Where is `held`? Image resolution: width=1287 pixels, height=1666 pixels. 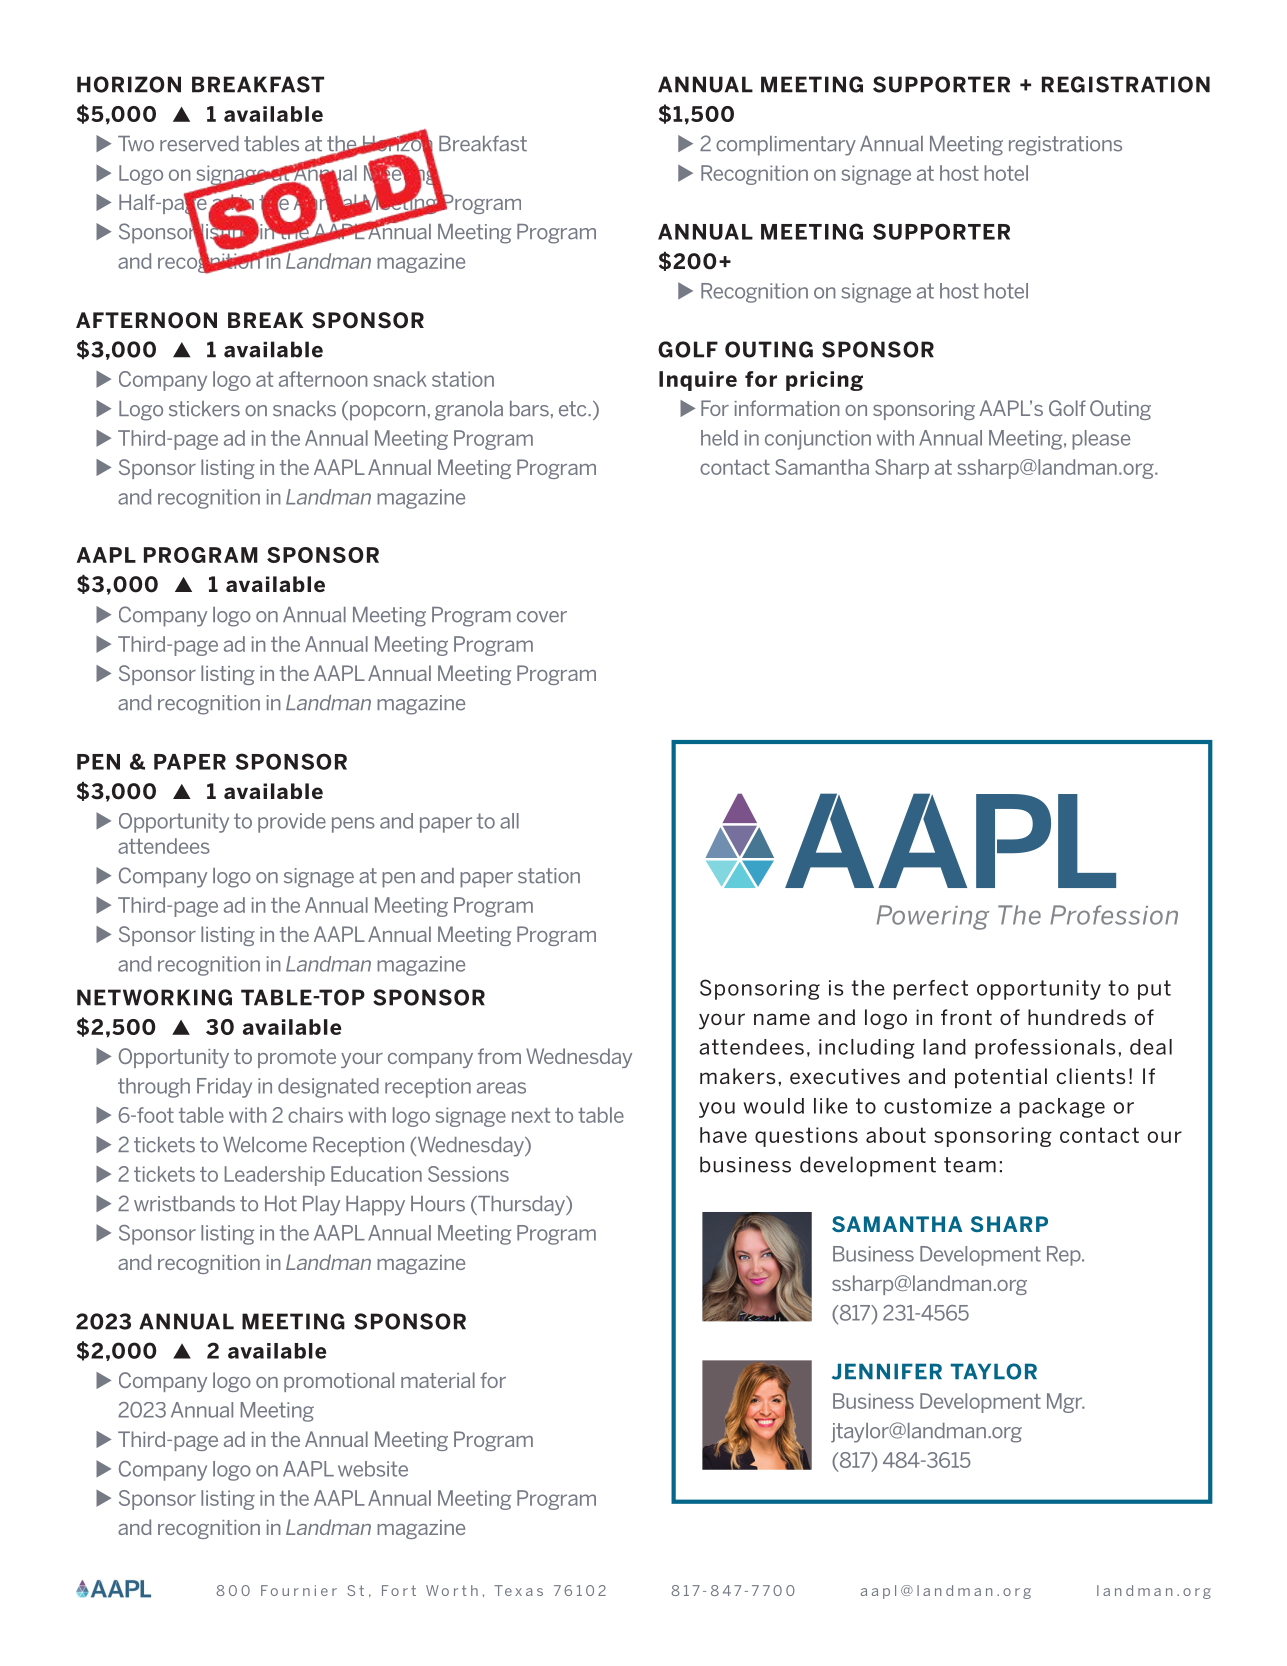 held is located at coordinates (719, 438).
